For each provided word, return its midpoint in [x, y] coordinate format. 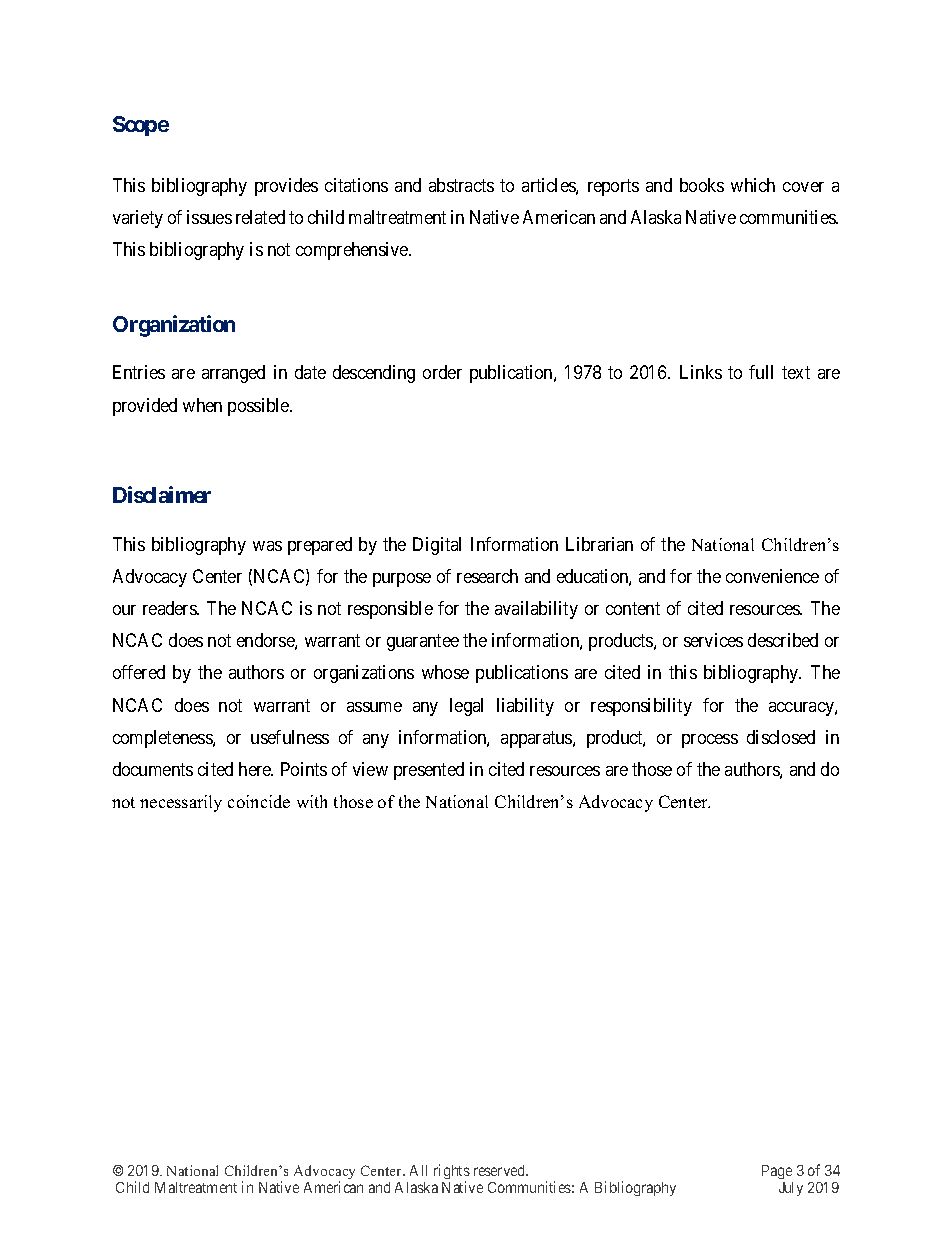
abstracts [461, 185]
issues [209, 217]
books [702, 185]
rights [452, 1173]
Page [777, 1172]
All [418, 1170]
